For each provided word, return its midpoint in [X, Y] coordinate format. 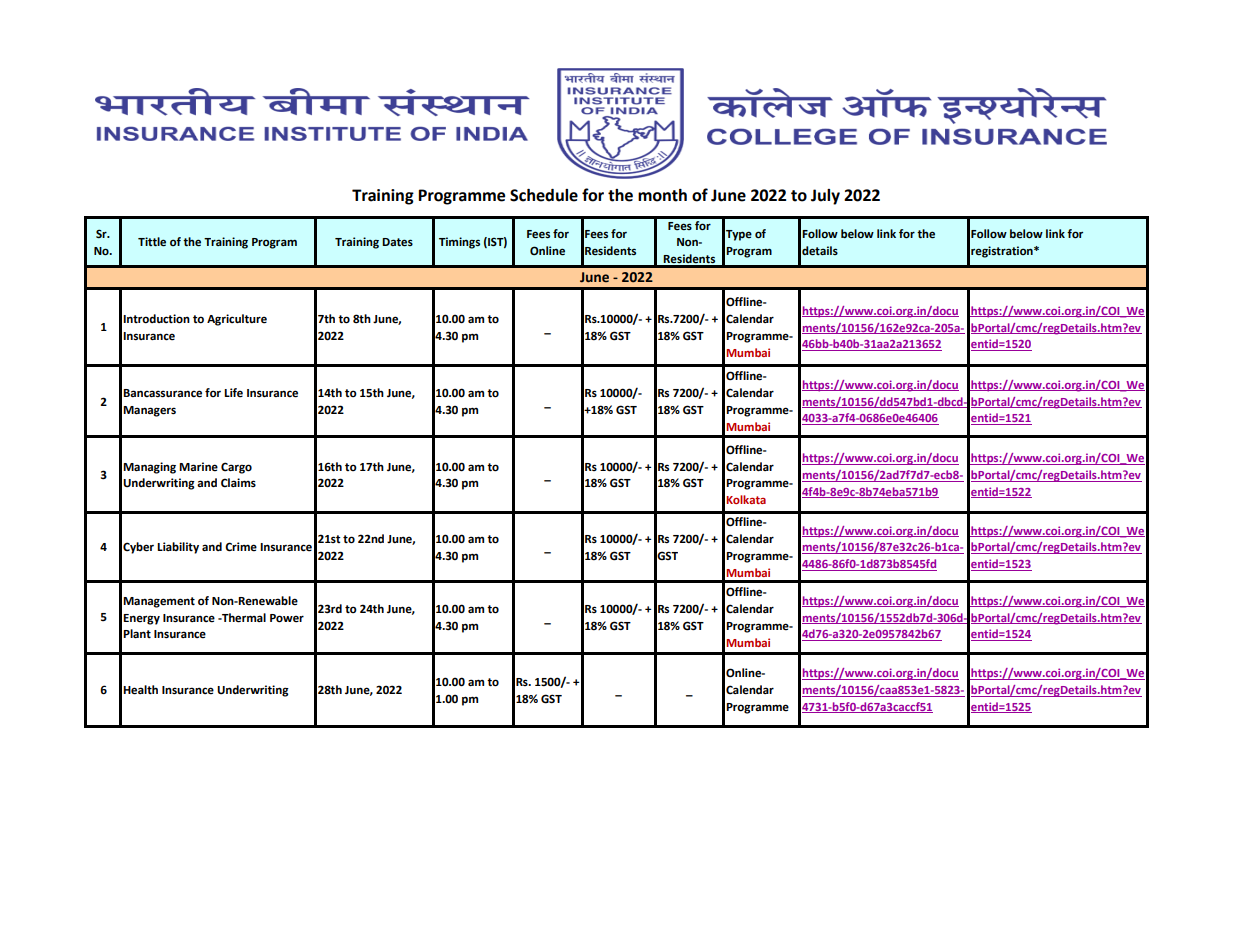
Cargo [236, 468]
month [662, 195]
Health [140, 690]
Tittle [152, 242]
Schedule [544, 195]
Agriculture [237, 320]
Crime [241, 547]
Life [233, 393]
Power [287, 618]
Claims [238, 483]
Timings [459, 243]
